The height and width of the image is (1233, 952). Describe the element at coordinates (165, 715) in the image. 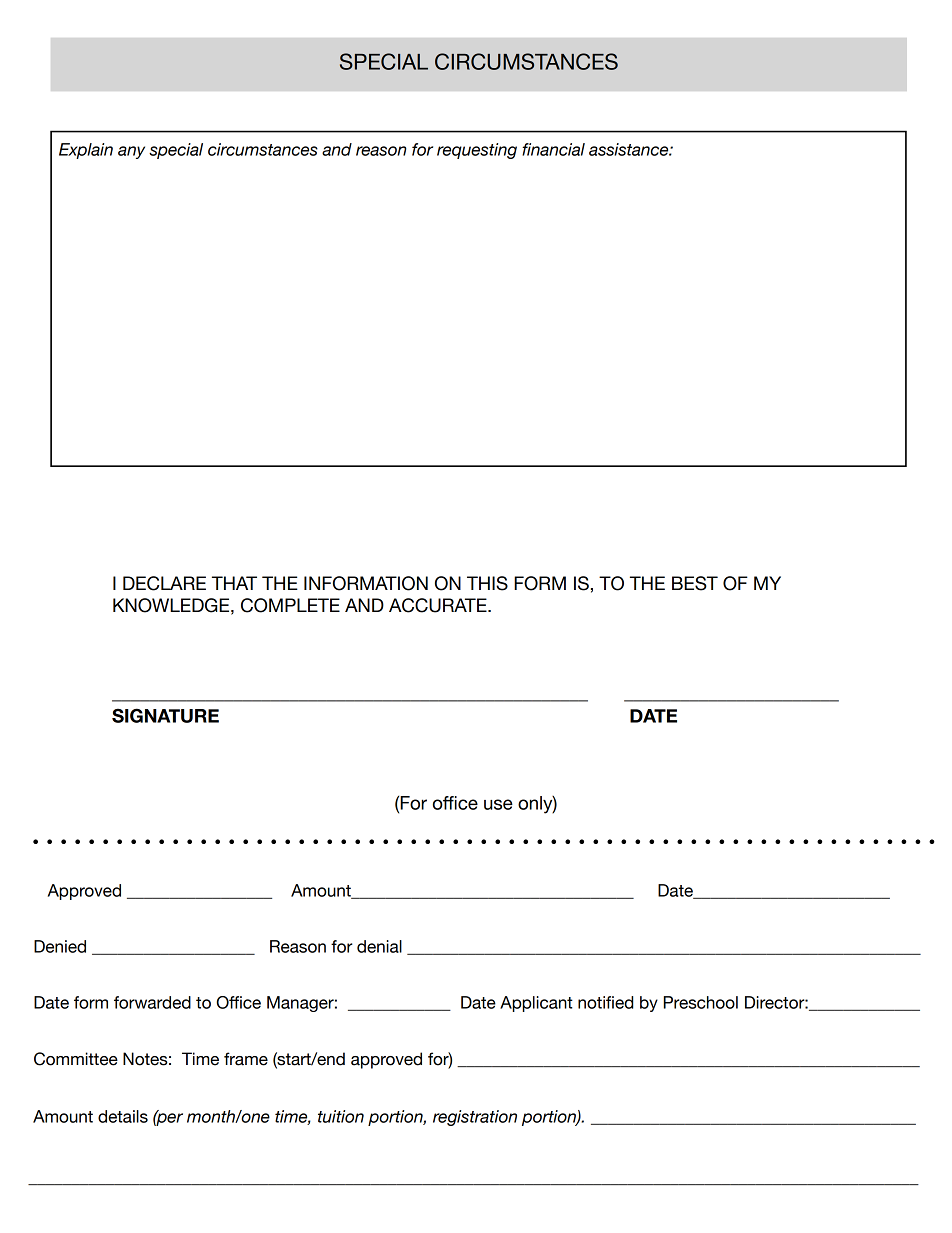

I see `SIGNATURE` at that location.
